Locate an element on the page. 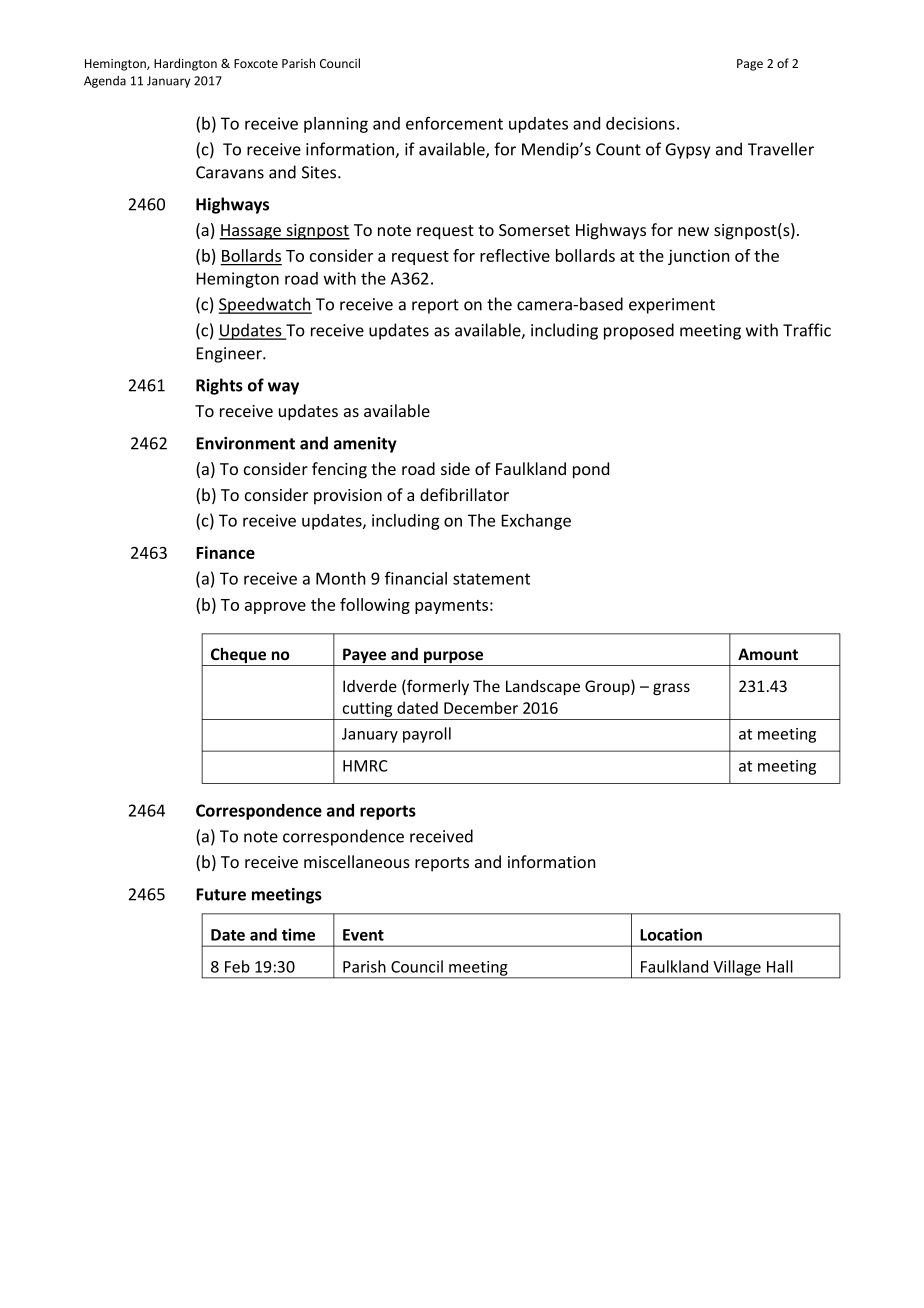  defibrillator is located at coordinates (464, 494).
